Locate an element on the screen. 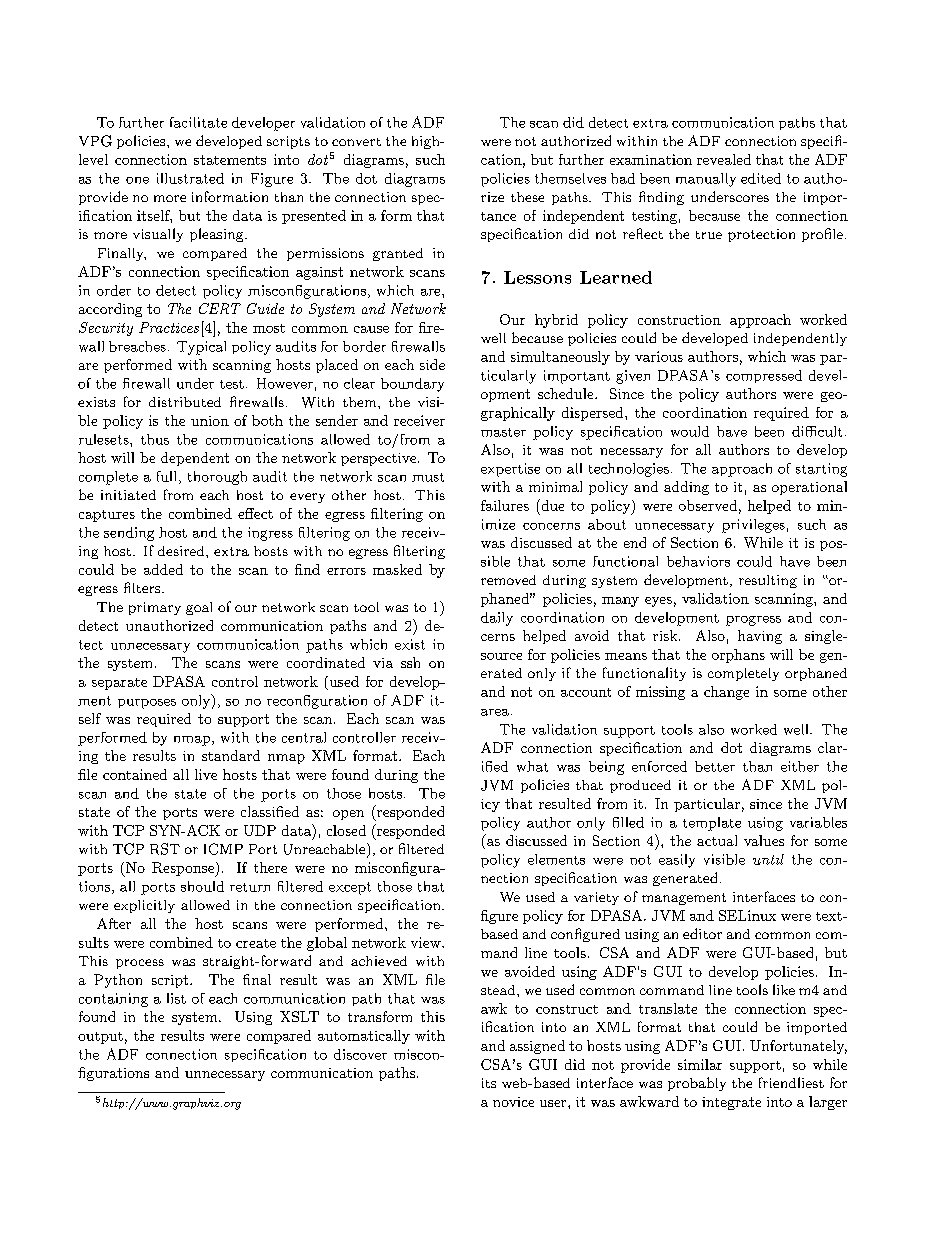 This screenshot has height=1233, width=952. similar is located at coordinates (700, 1064).
